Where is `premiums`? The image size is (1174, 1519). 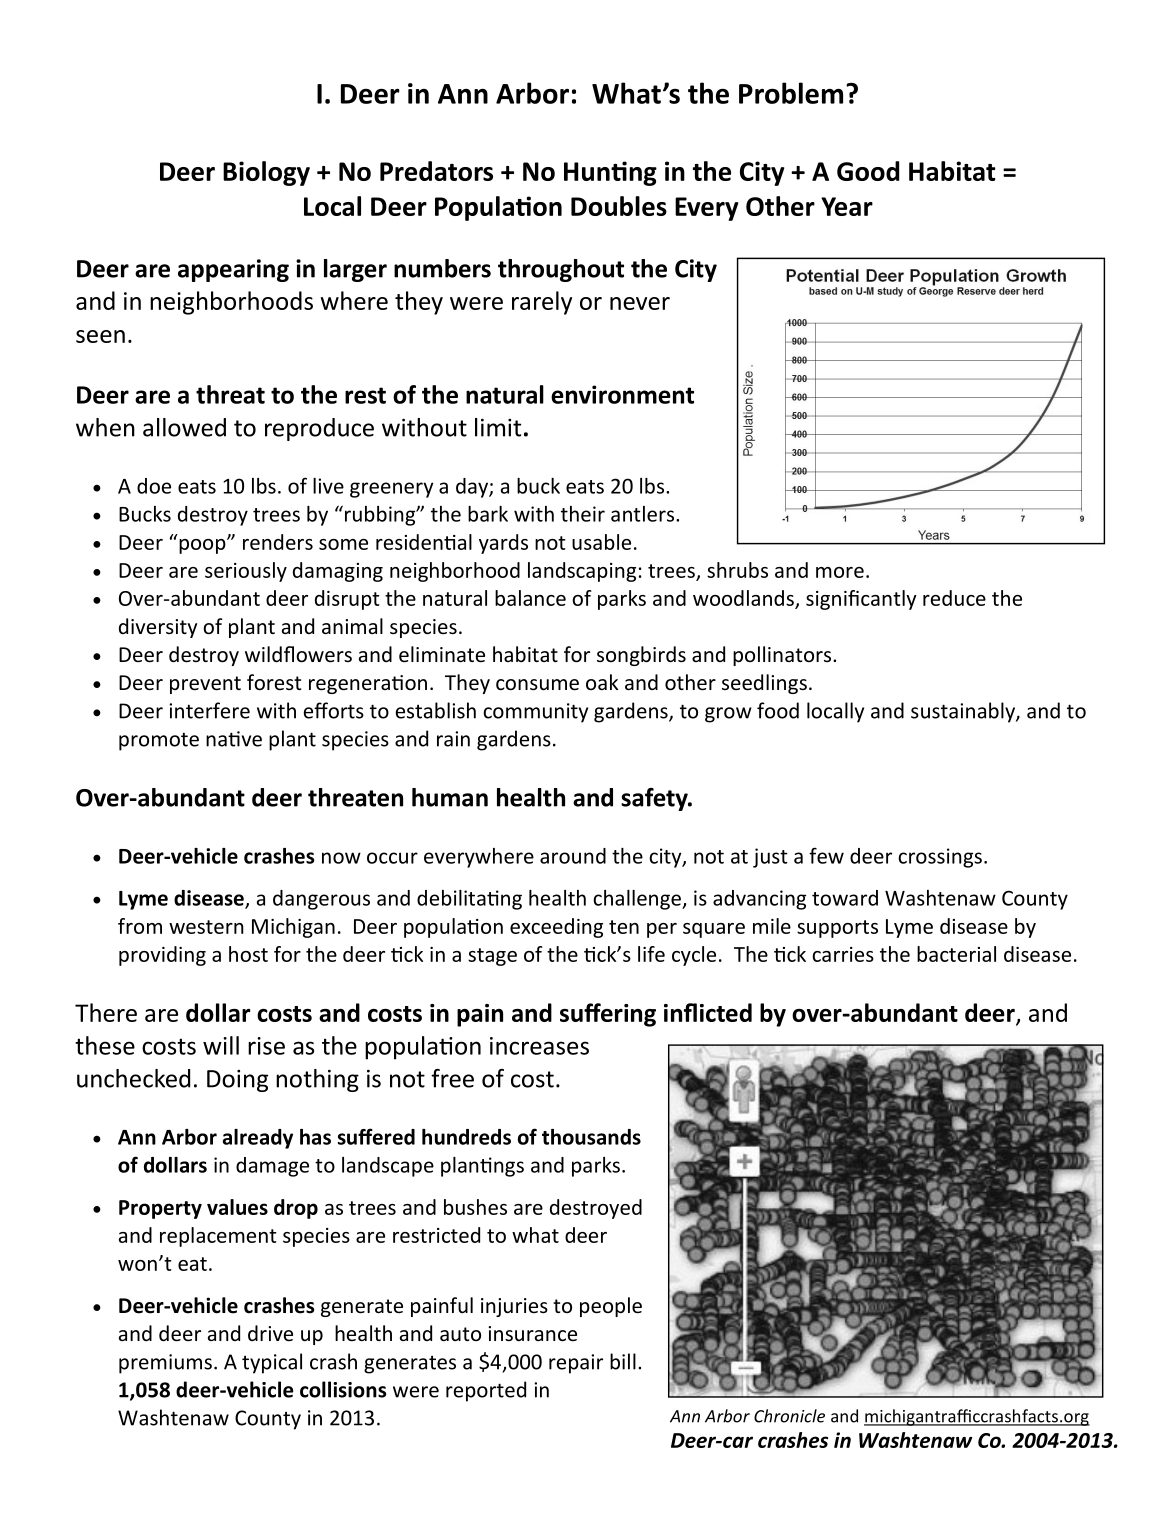 premiums is located at coordinates (165, 1364).
